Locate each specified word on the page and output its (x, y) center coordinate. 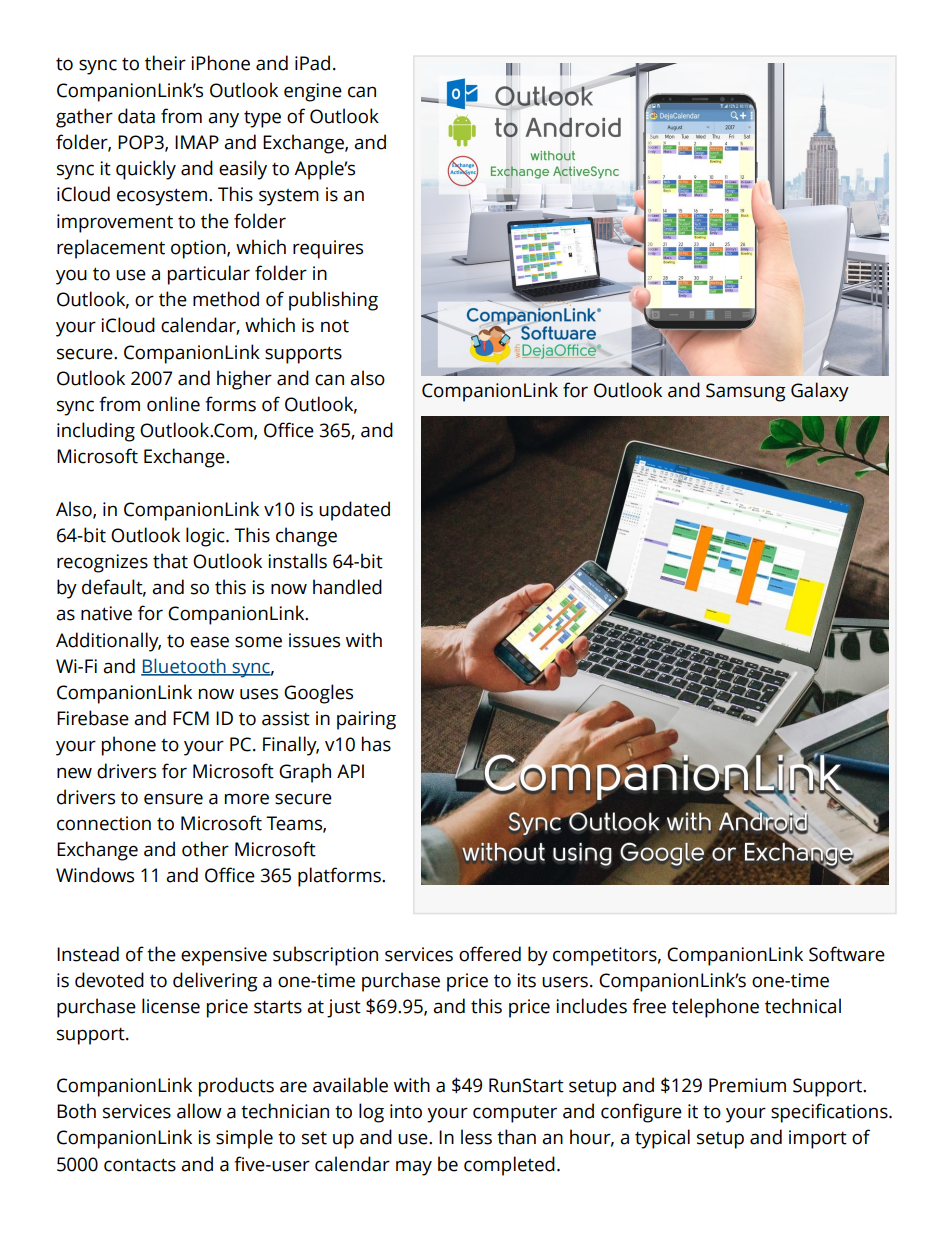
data (136, 116)
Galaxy (820, 392)
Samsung (746, 392)
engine (313, 92)
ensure (173, 799)
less (476, 1137)
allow (199, 1111)
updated (354, 511)
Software (847, 954)
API (350, 771)
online (173, 404)
